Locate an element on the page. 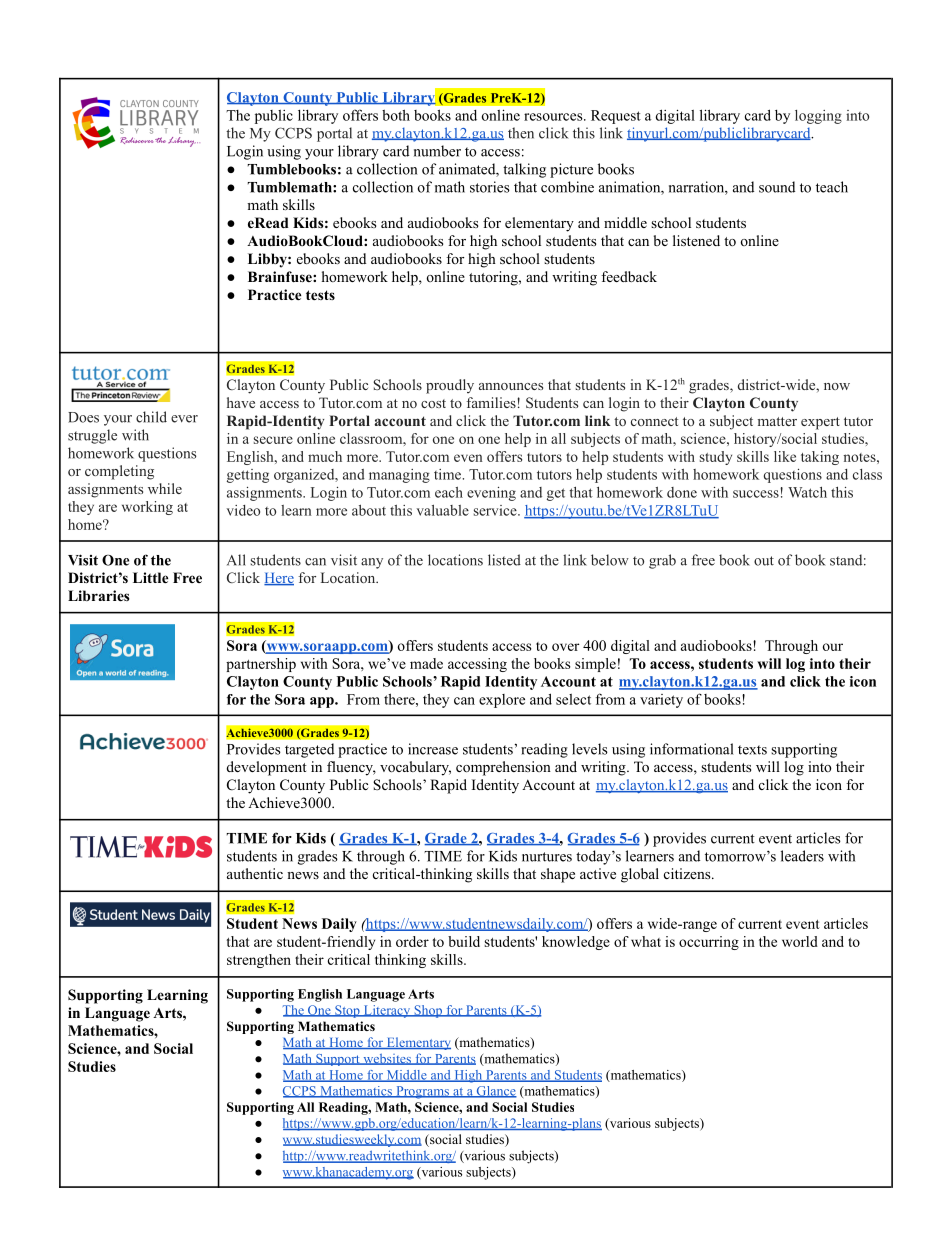 This document has width=952, height=1233. Little is located at coordinates (150, 577).
